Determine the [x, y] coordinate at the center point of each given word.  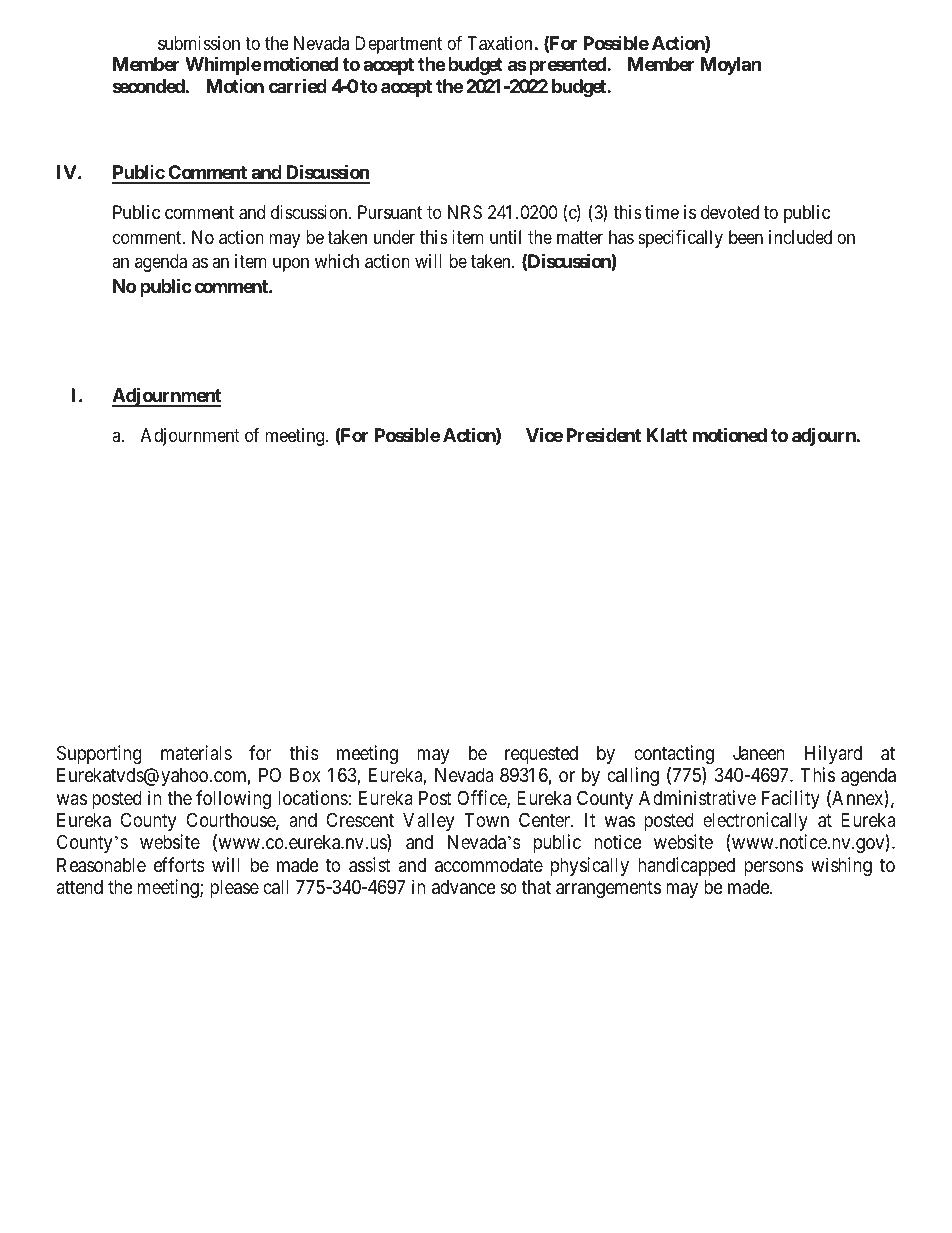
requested [541, 755]
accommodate [489, 865]
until [505, 237]
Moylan [731, 66]
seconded [149, 86]
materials [196, 752]
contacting [674, 754]
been [746, 237]
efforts [179, 864]
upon [291, 265]
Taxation [499, 43]
